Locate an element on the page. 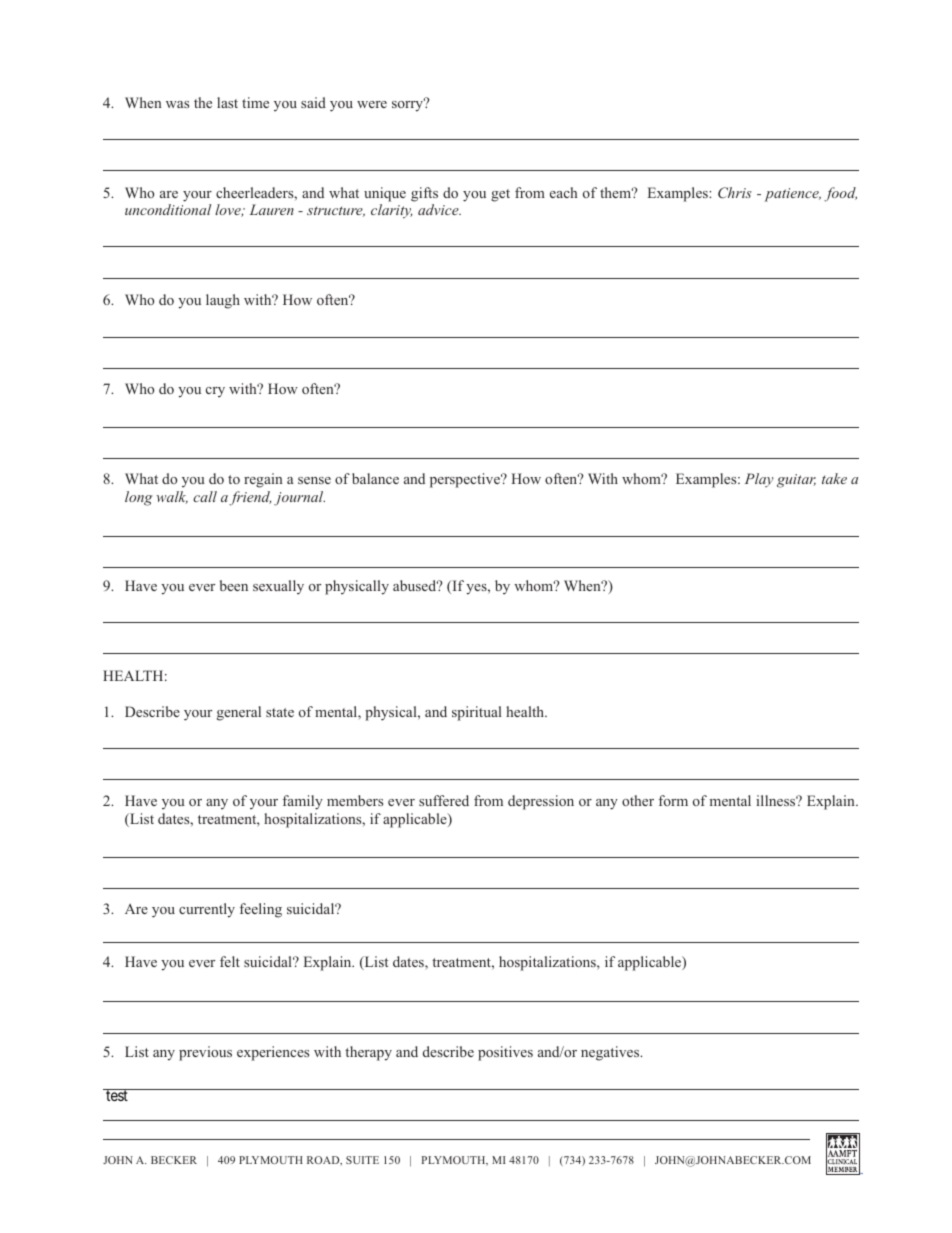  negatives is located at coordinates (611, 1053).
